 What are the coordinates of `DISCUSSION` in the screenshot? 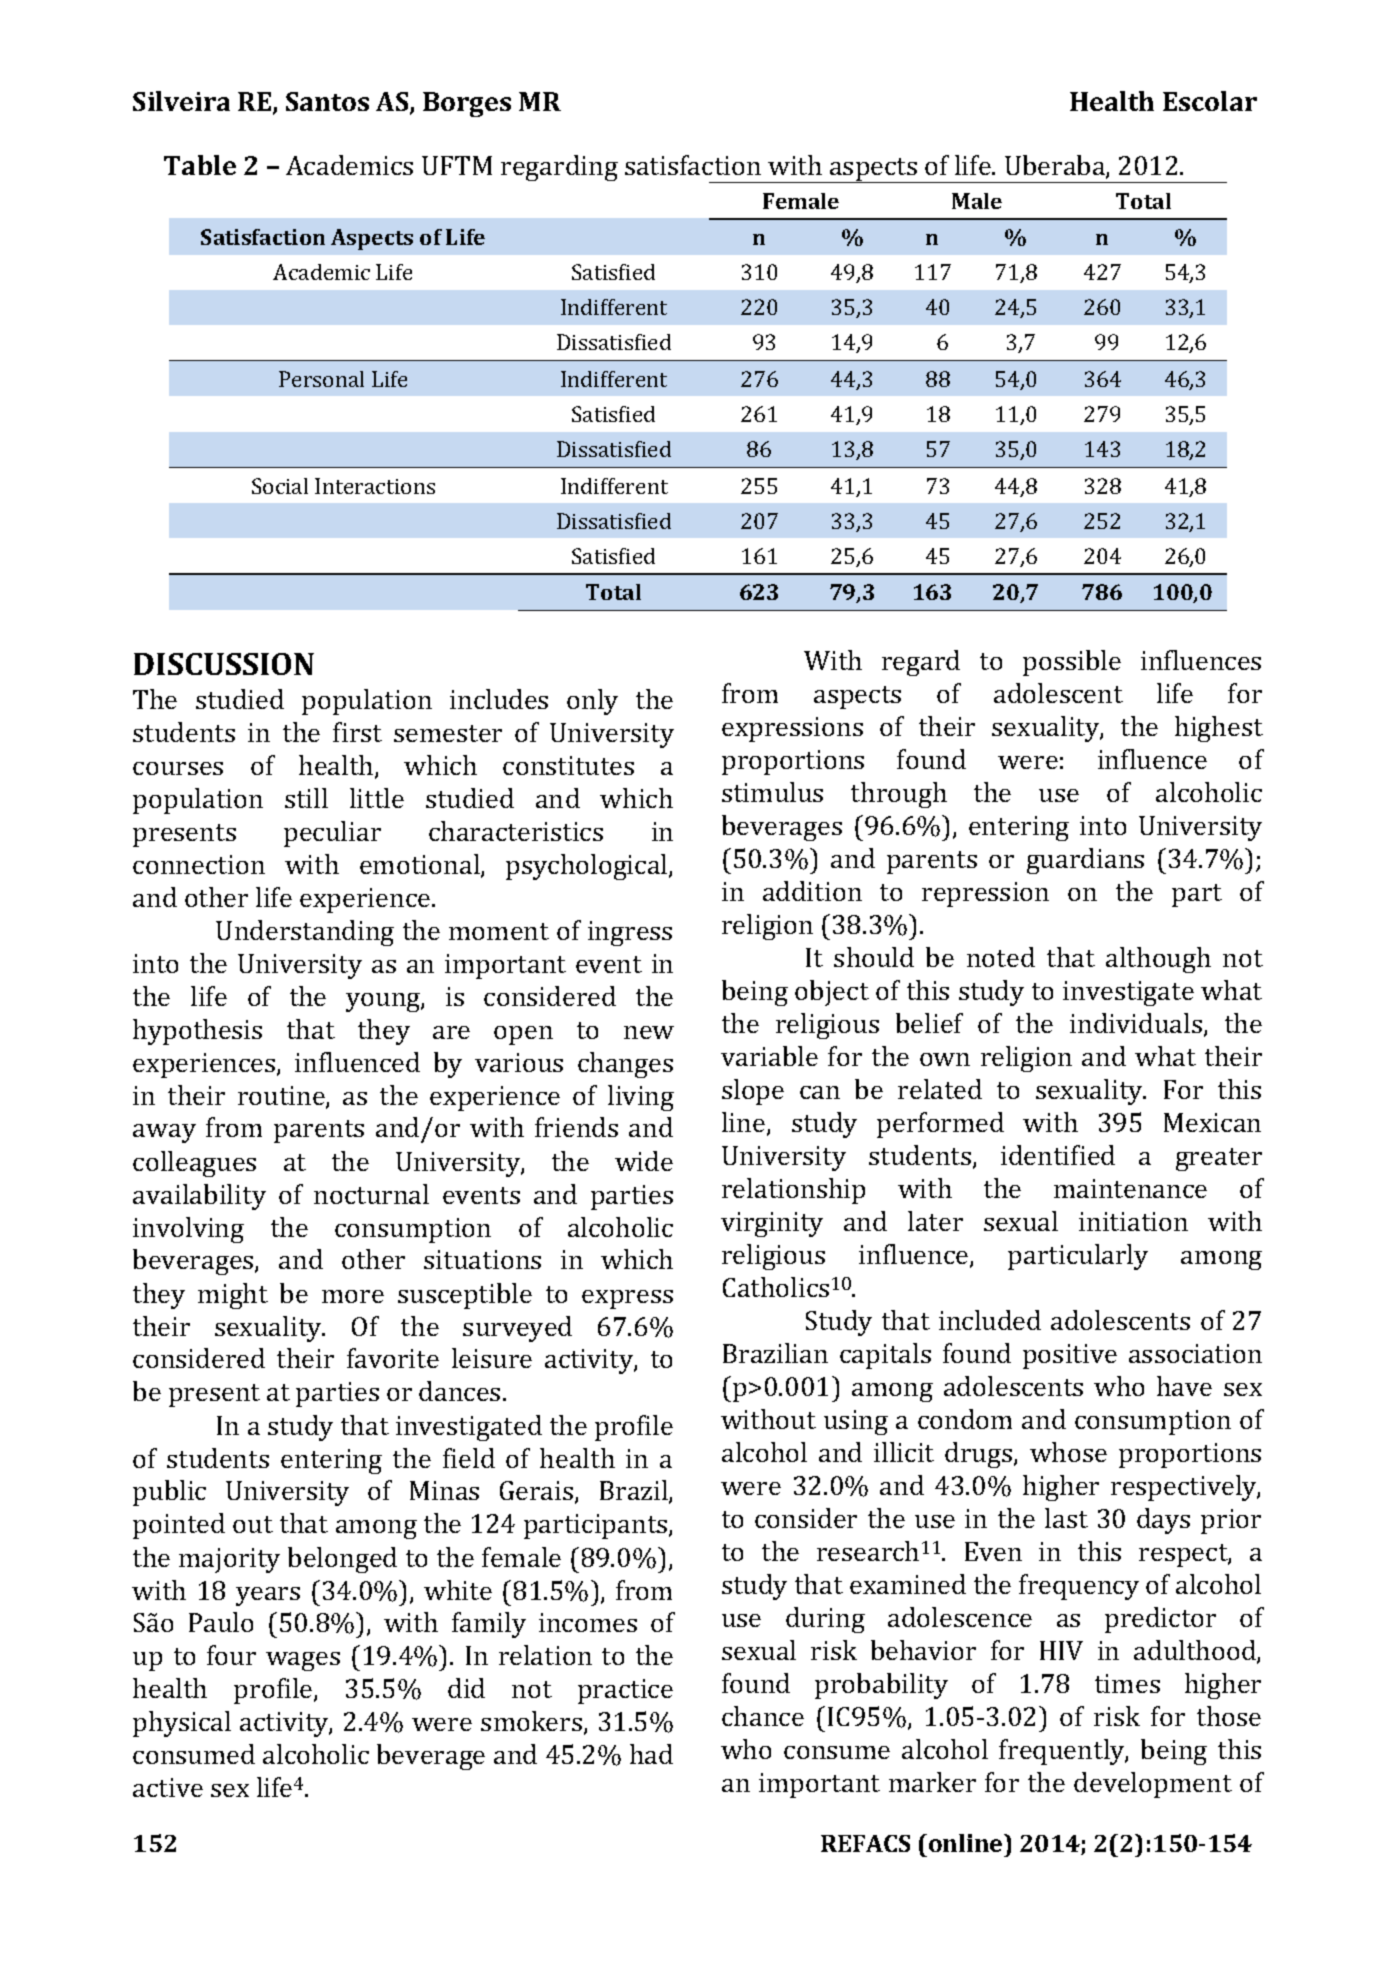 It's located at (224, 664).
